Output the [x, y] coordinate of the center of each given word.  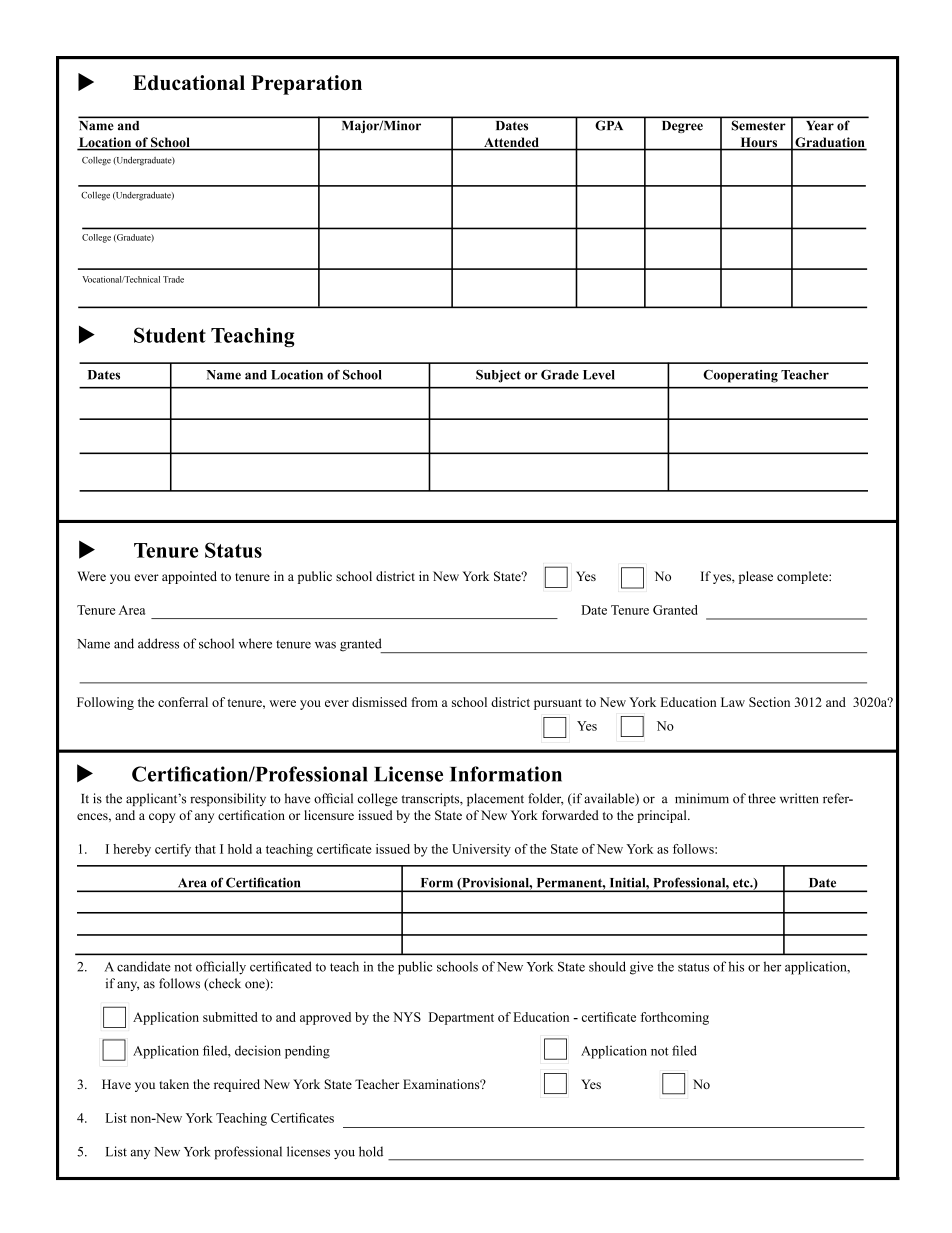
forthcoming [674, 1018]
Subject [498, 376]
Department [461, 1018]
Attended [511, 143]
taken [174, 1084]
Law [733, 702]
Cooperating [740, 376]
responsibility [228, 799]
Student [170, 335]
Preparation [306, 85]
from [424, 702]
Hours [759, 143]
